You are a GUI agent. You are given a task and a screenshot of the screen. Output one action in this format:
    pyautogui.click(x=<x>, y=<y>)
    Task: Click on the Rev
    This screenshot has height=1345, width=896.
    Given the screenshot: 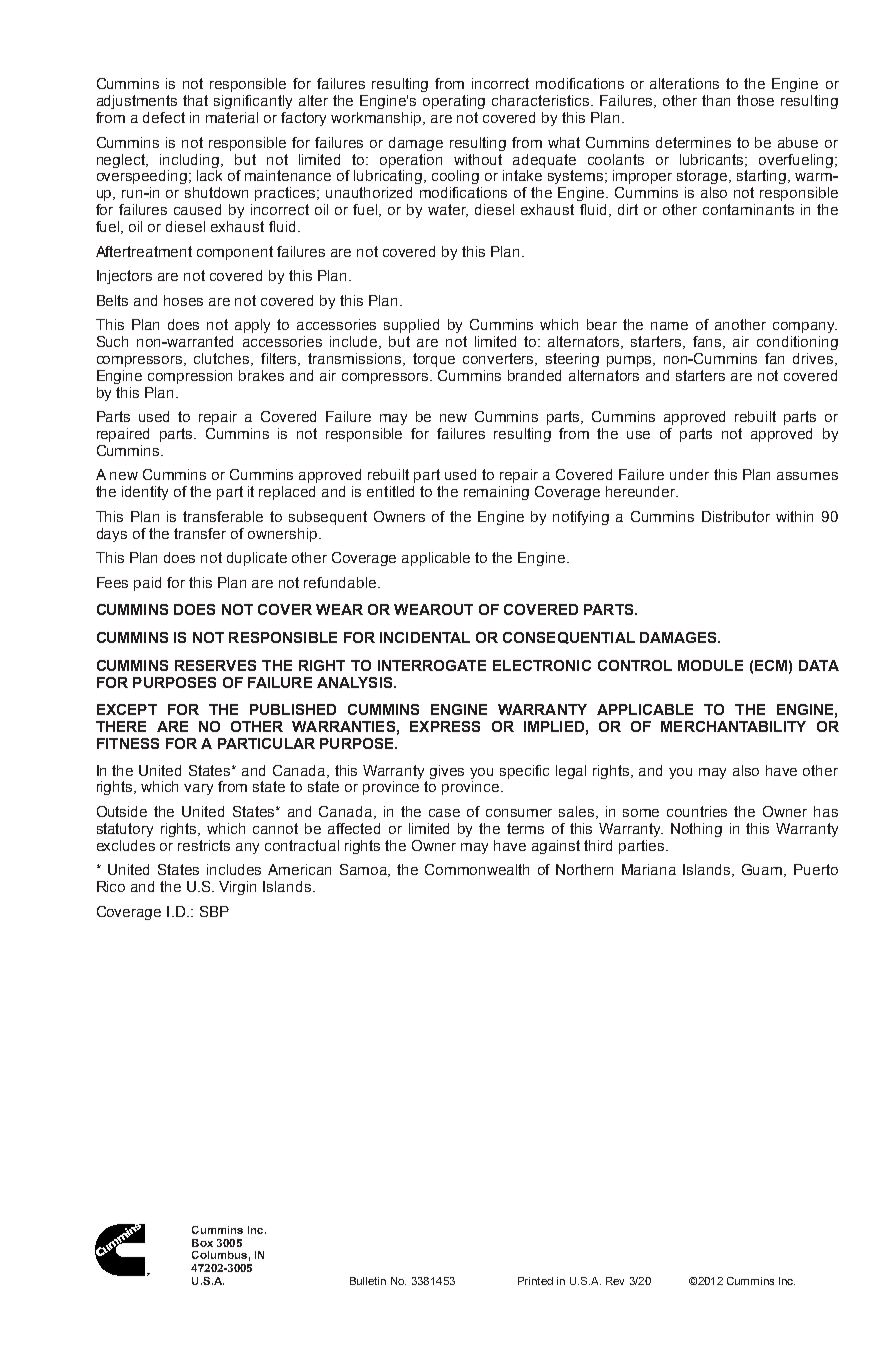 What is the action you would take?
    pyautogui.click(x=615, y=1281)
